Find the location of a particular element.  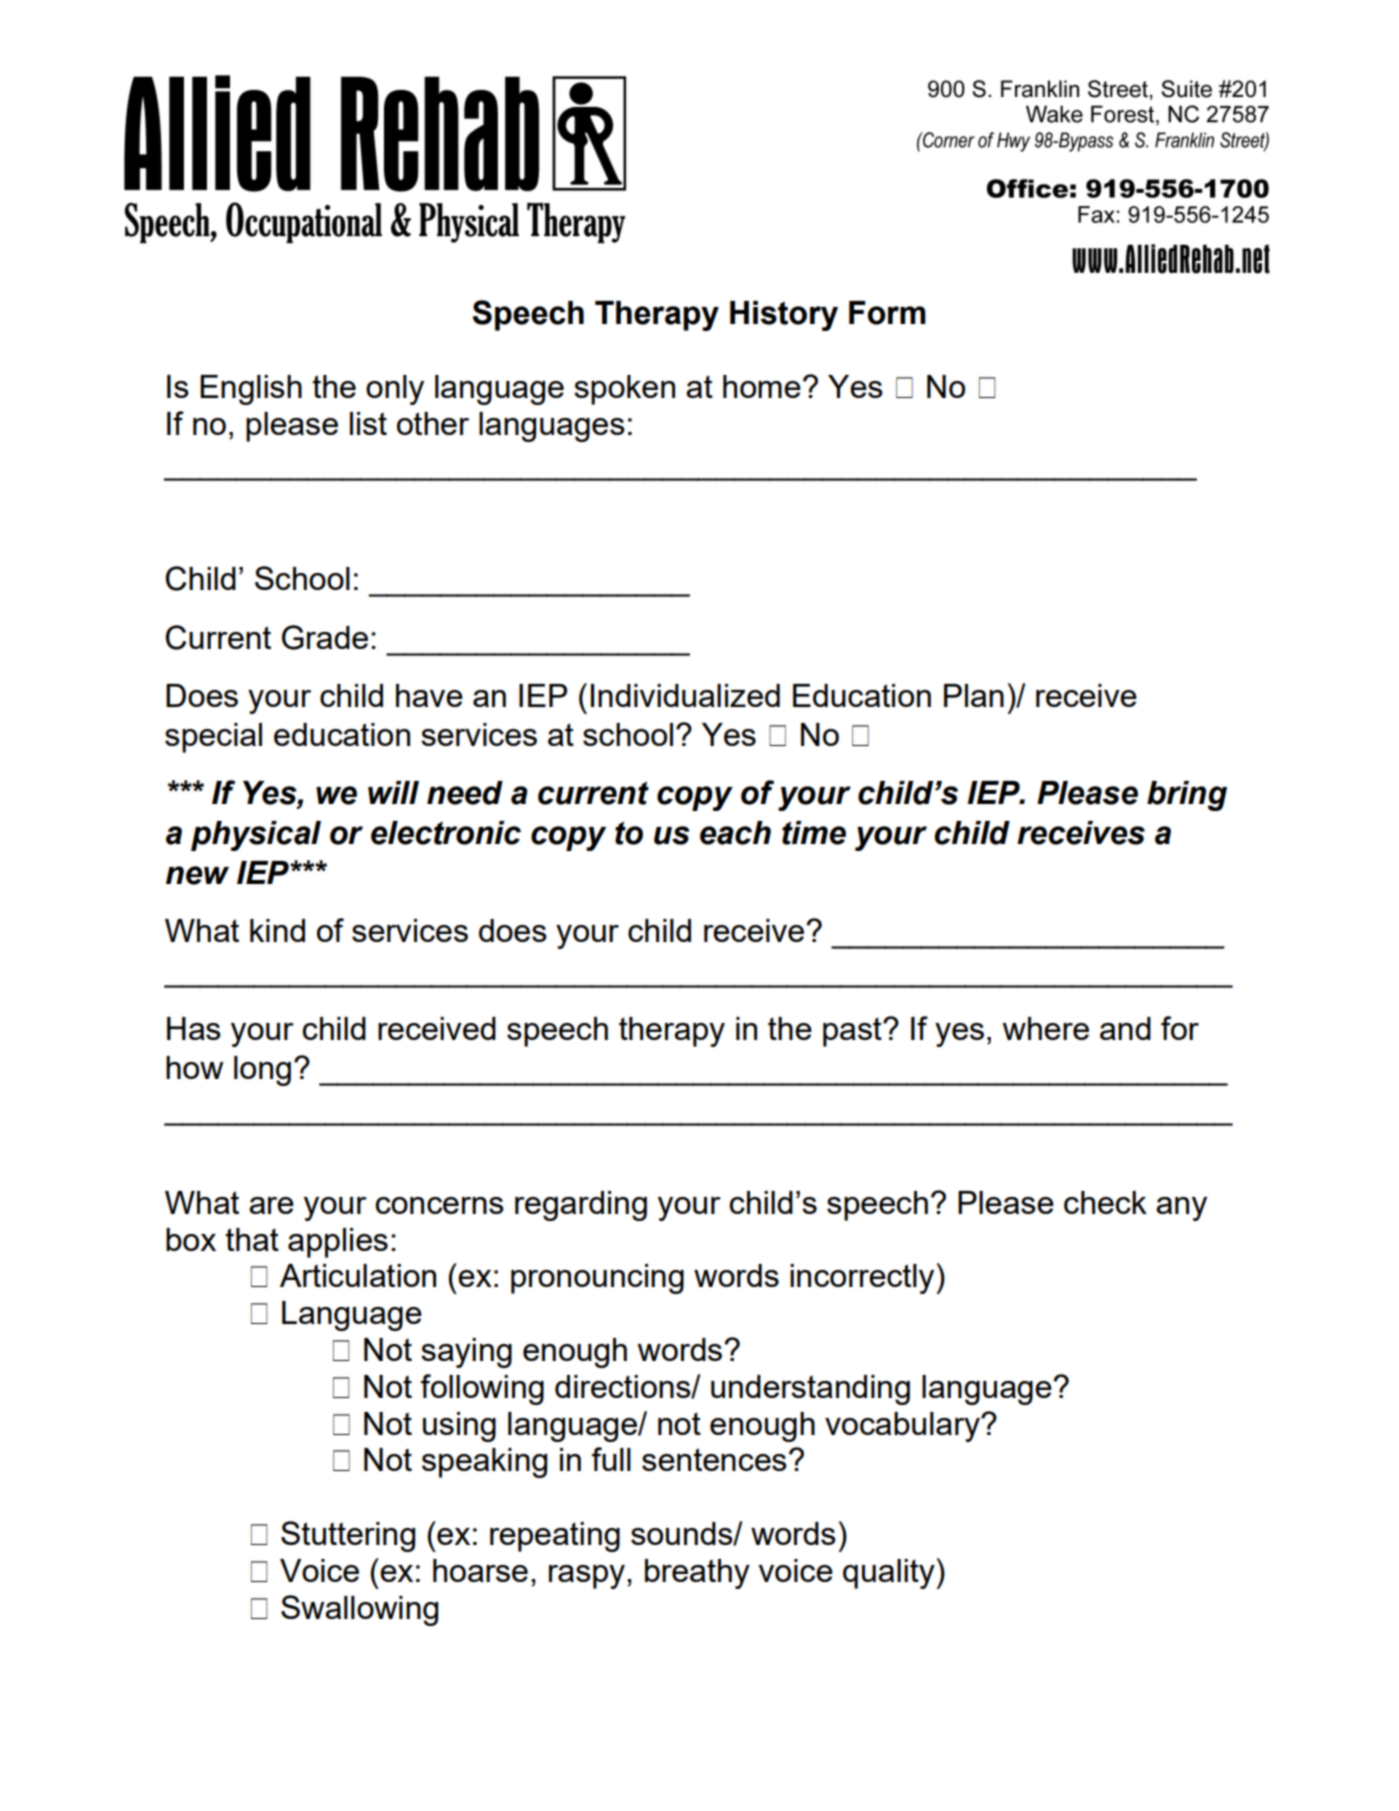

past is located at coordinates (853, 1032).
